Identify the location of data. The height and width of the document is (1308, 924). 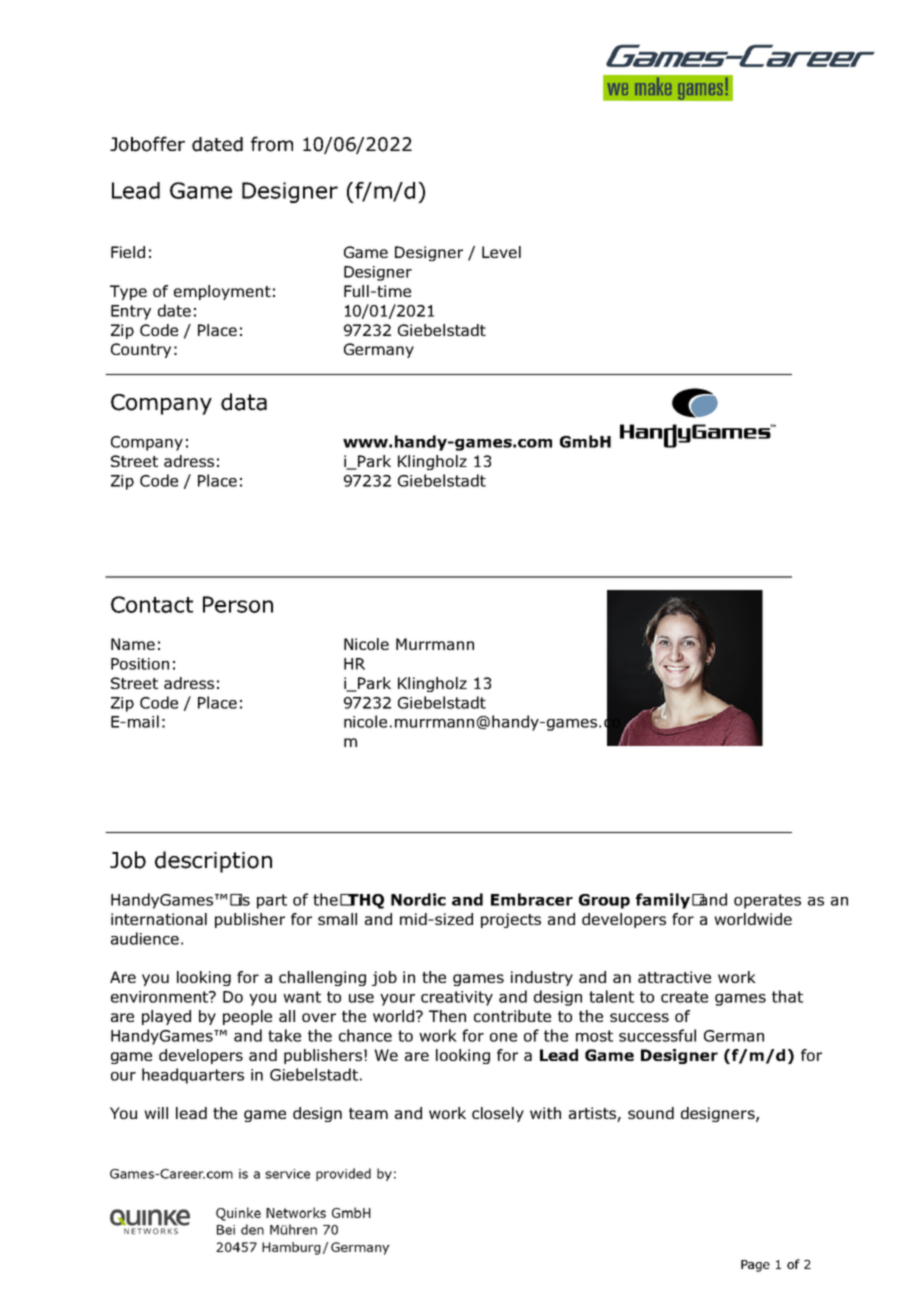
(244, 402).
